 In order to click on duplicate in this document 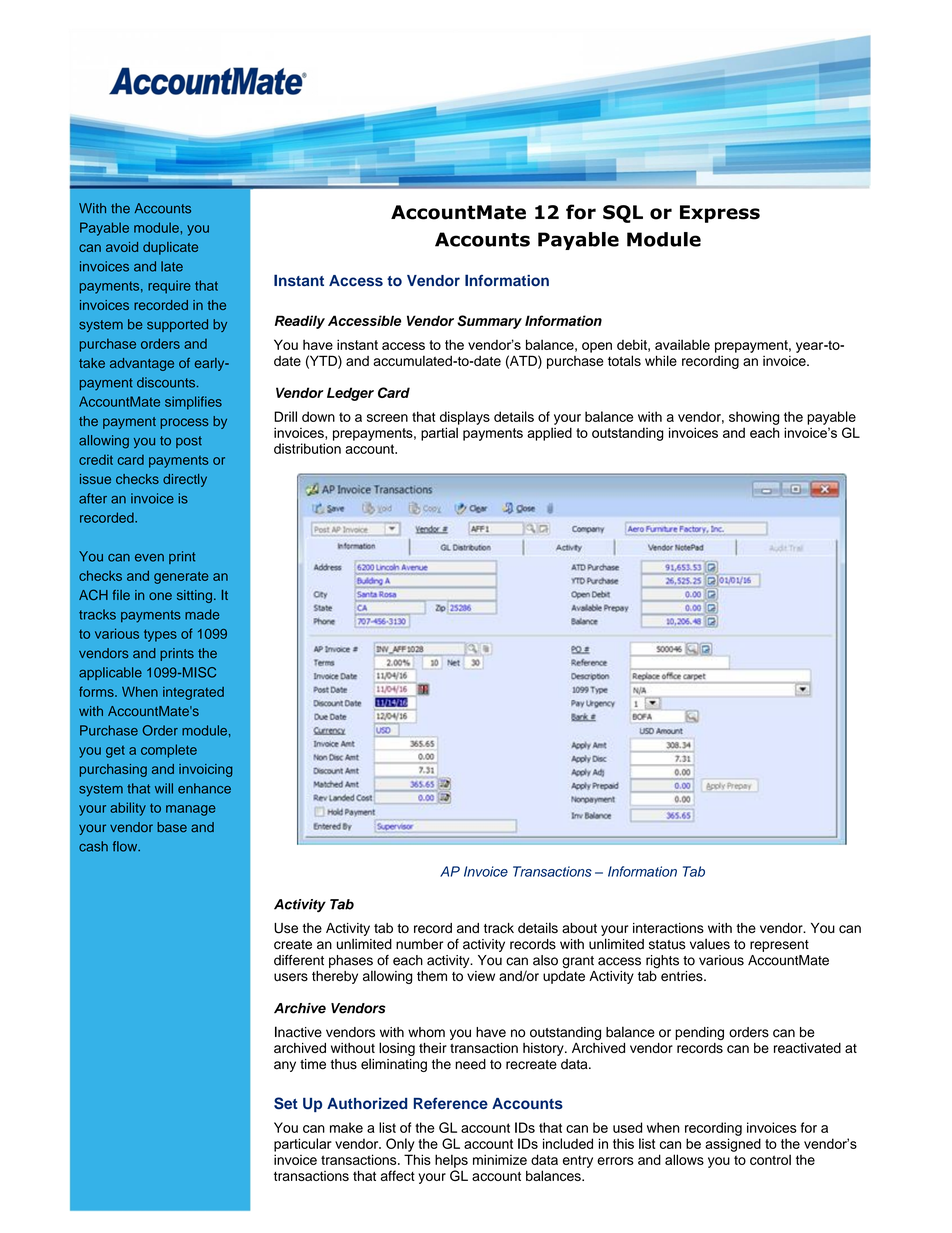, I will do `click(170, 248)`.
